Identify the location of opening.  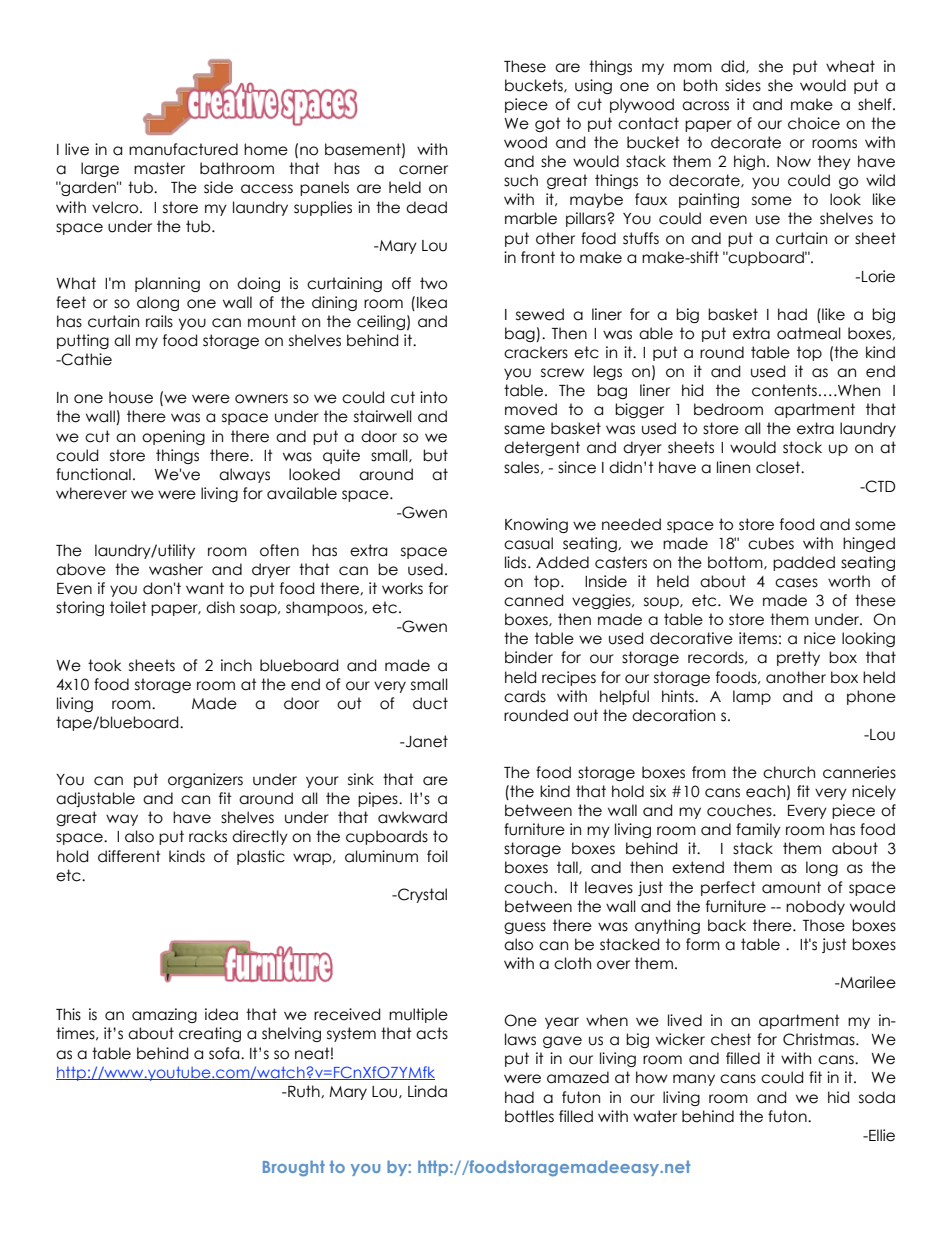
(173, 437).
